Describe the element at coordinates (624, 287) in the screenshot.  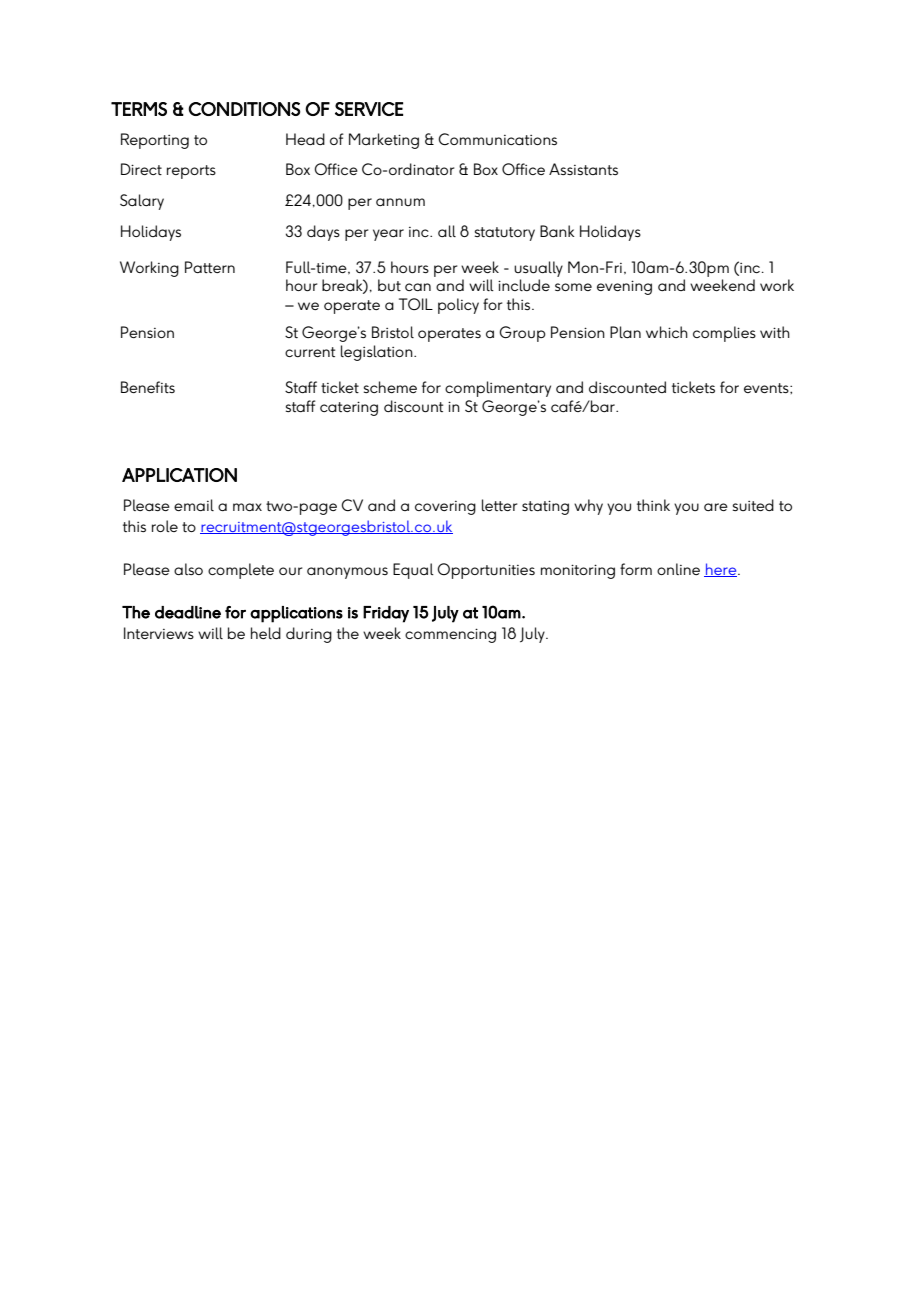
I see `evening` at that location.
